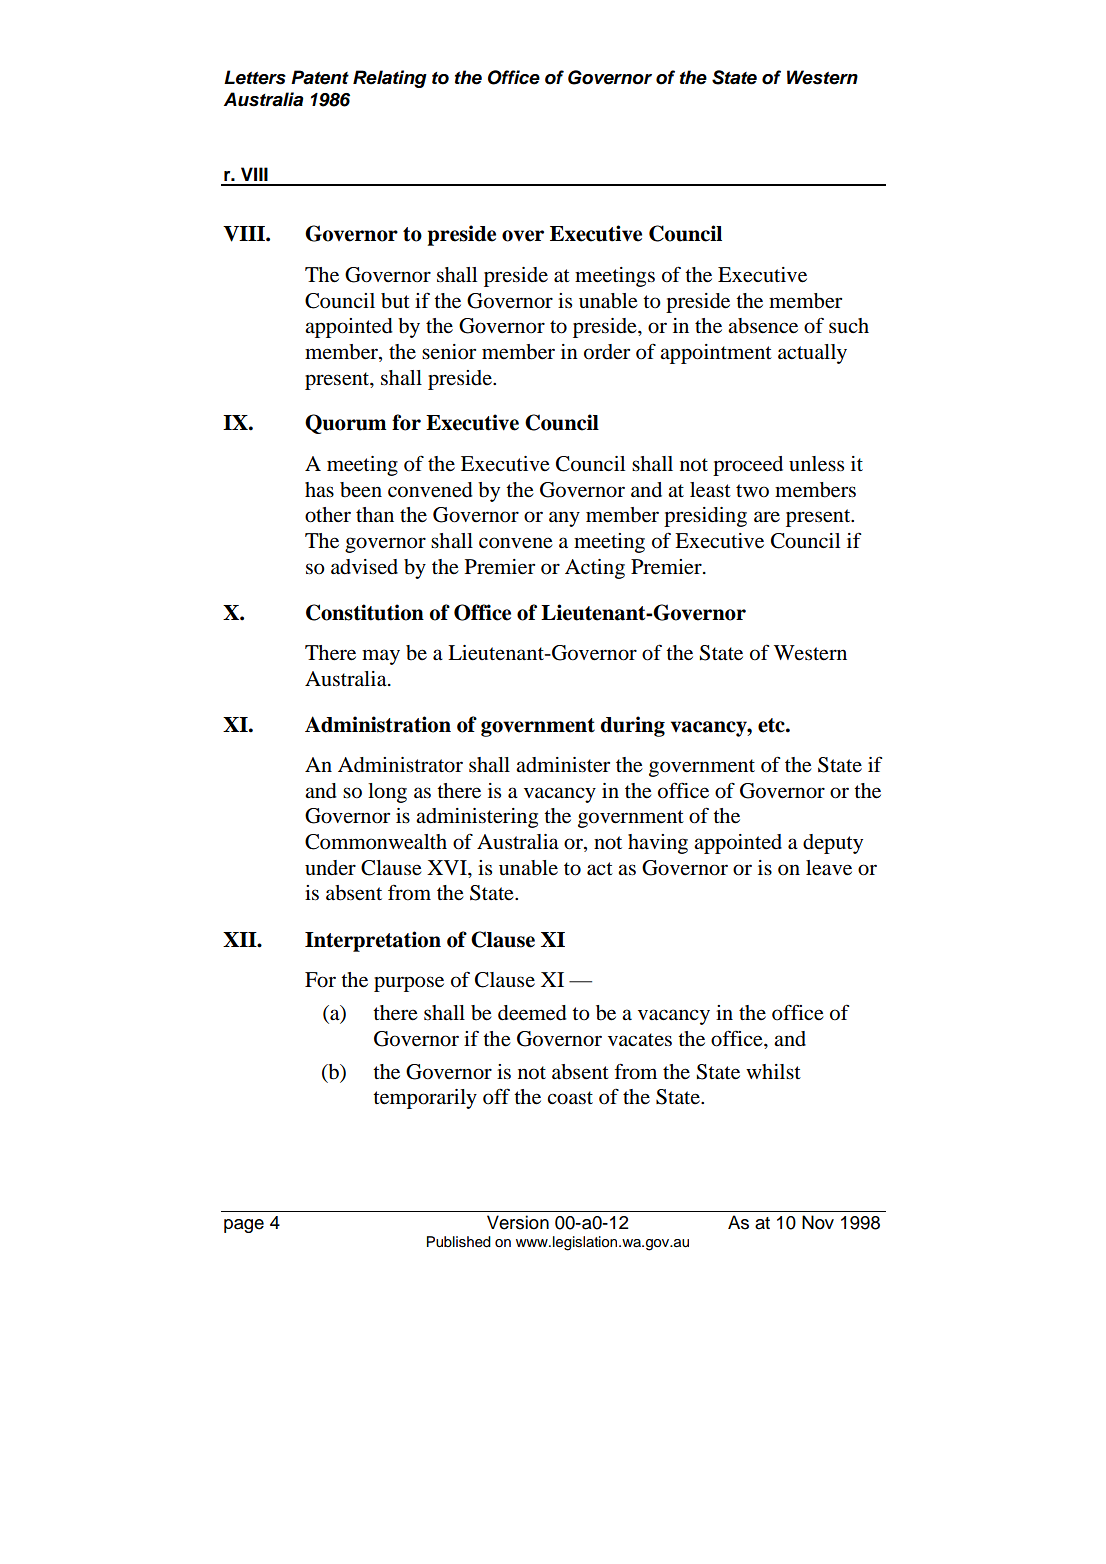  What do you see at coordinates (518, 1222) in the image?
I see `Version` at bounding box center [518, 1222].
